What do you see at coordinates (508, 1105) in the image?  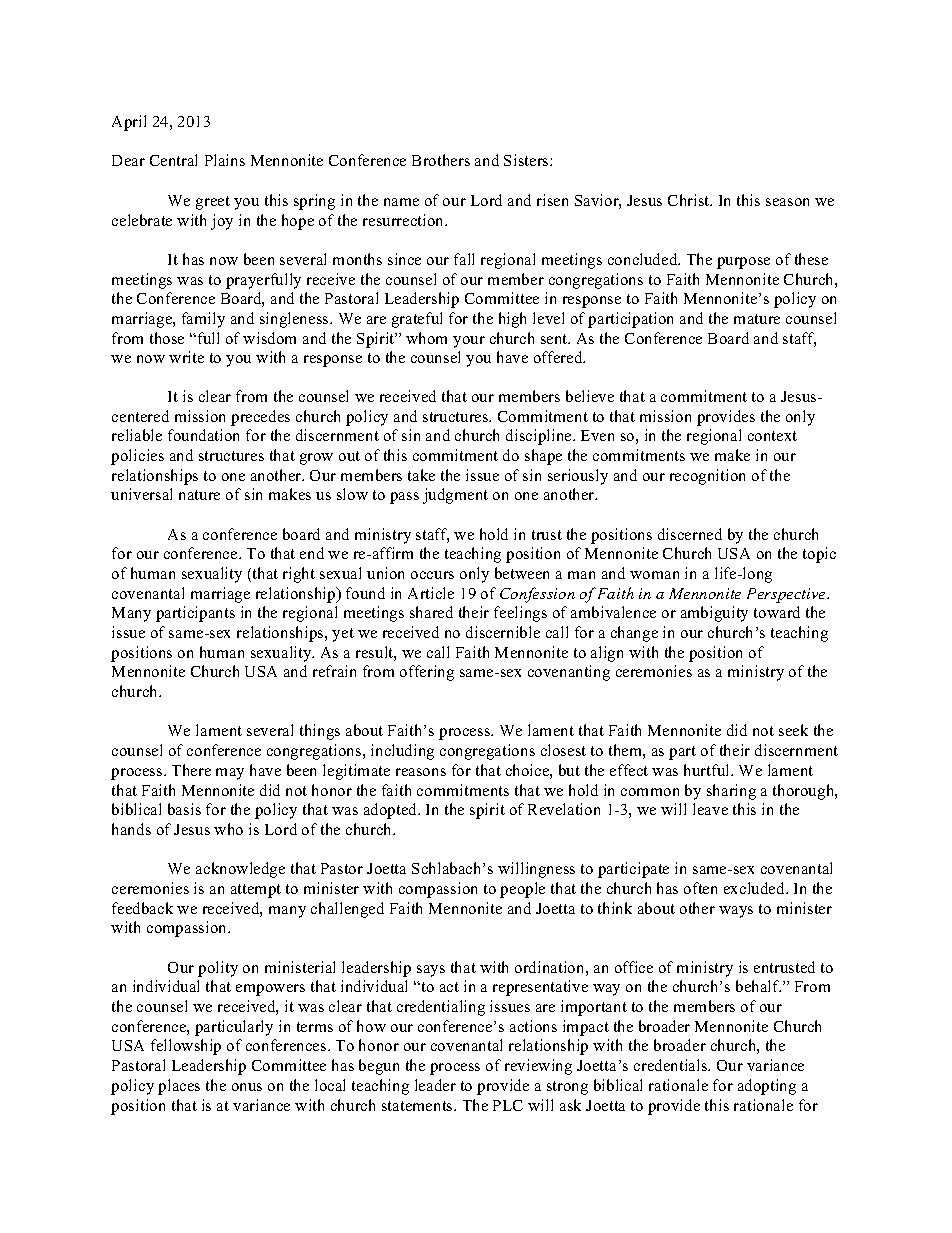 I see `PLC` at bounding box center [508, 1105].
